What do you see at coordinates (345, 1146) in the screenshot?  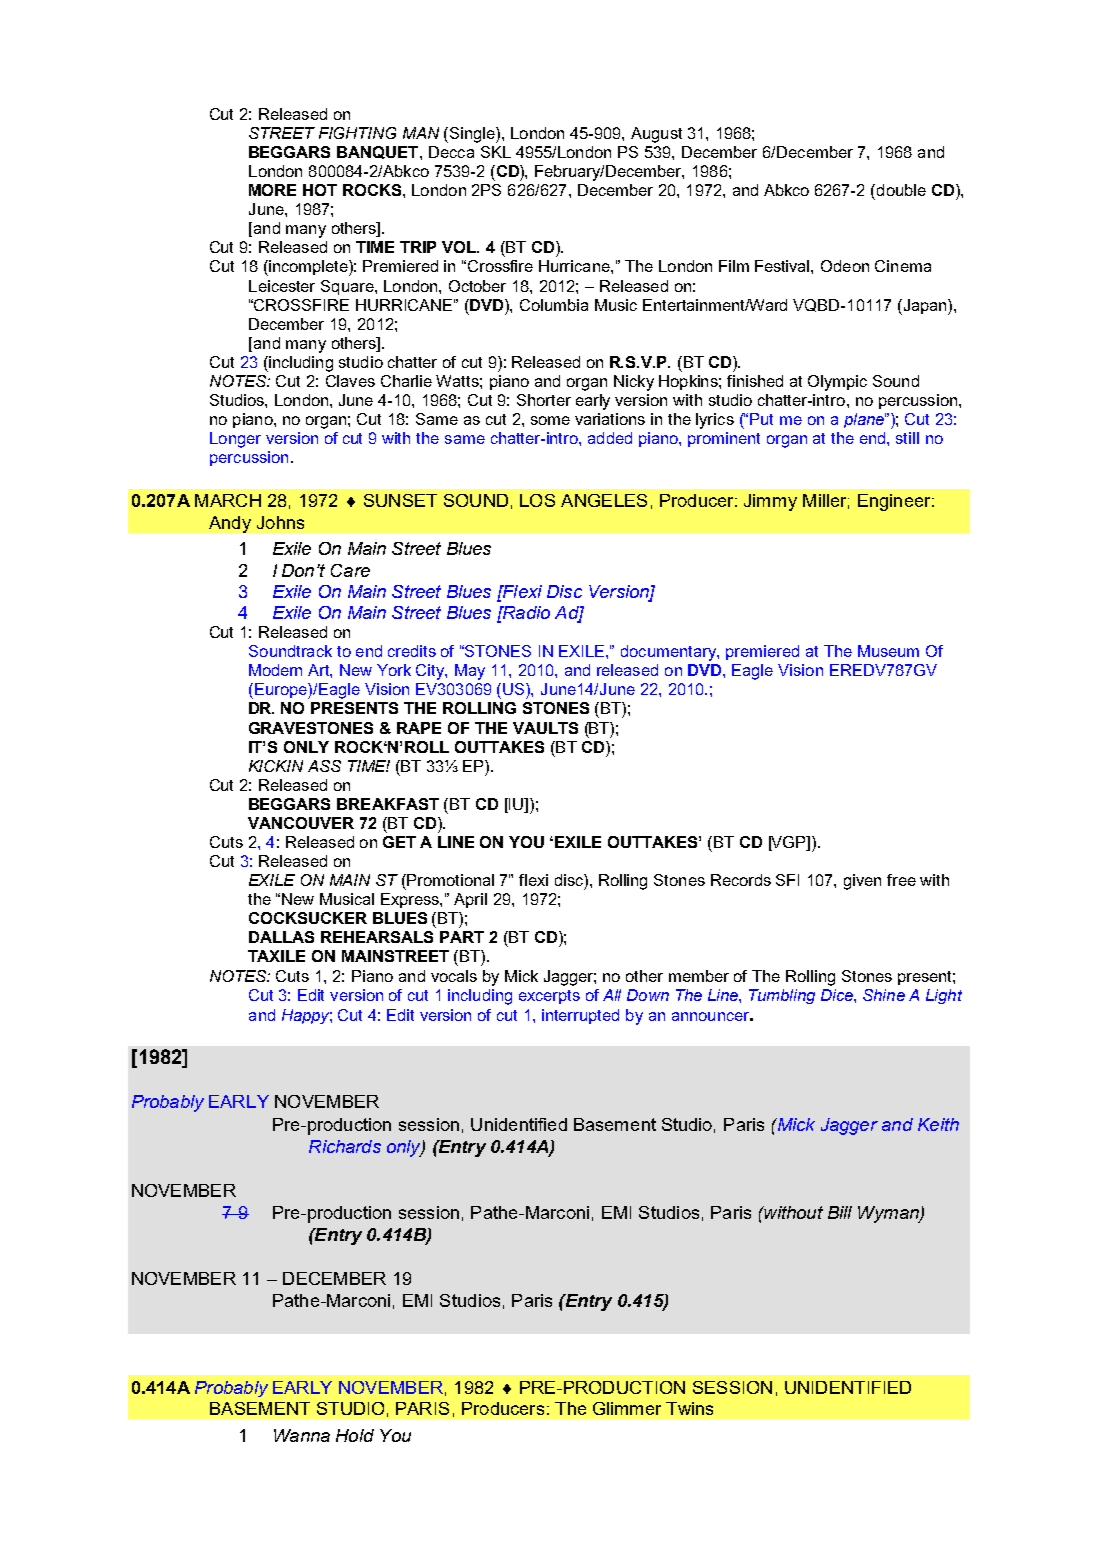 I see `Richards` at bounding box center [345, 1146].
